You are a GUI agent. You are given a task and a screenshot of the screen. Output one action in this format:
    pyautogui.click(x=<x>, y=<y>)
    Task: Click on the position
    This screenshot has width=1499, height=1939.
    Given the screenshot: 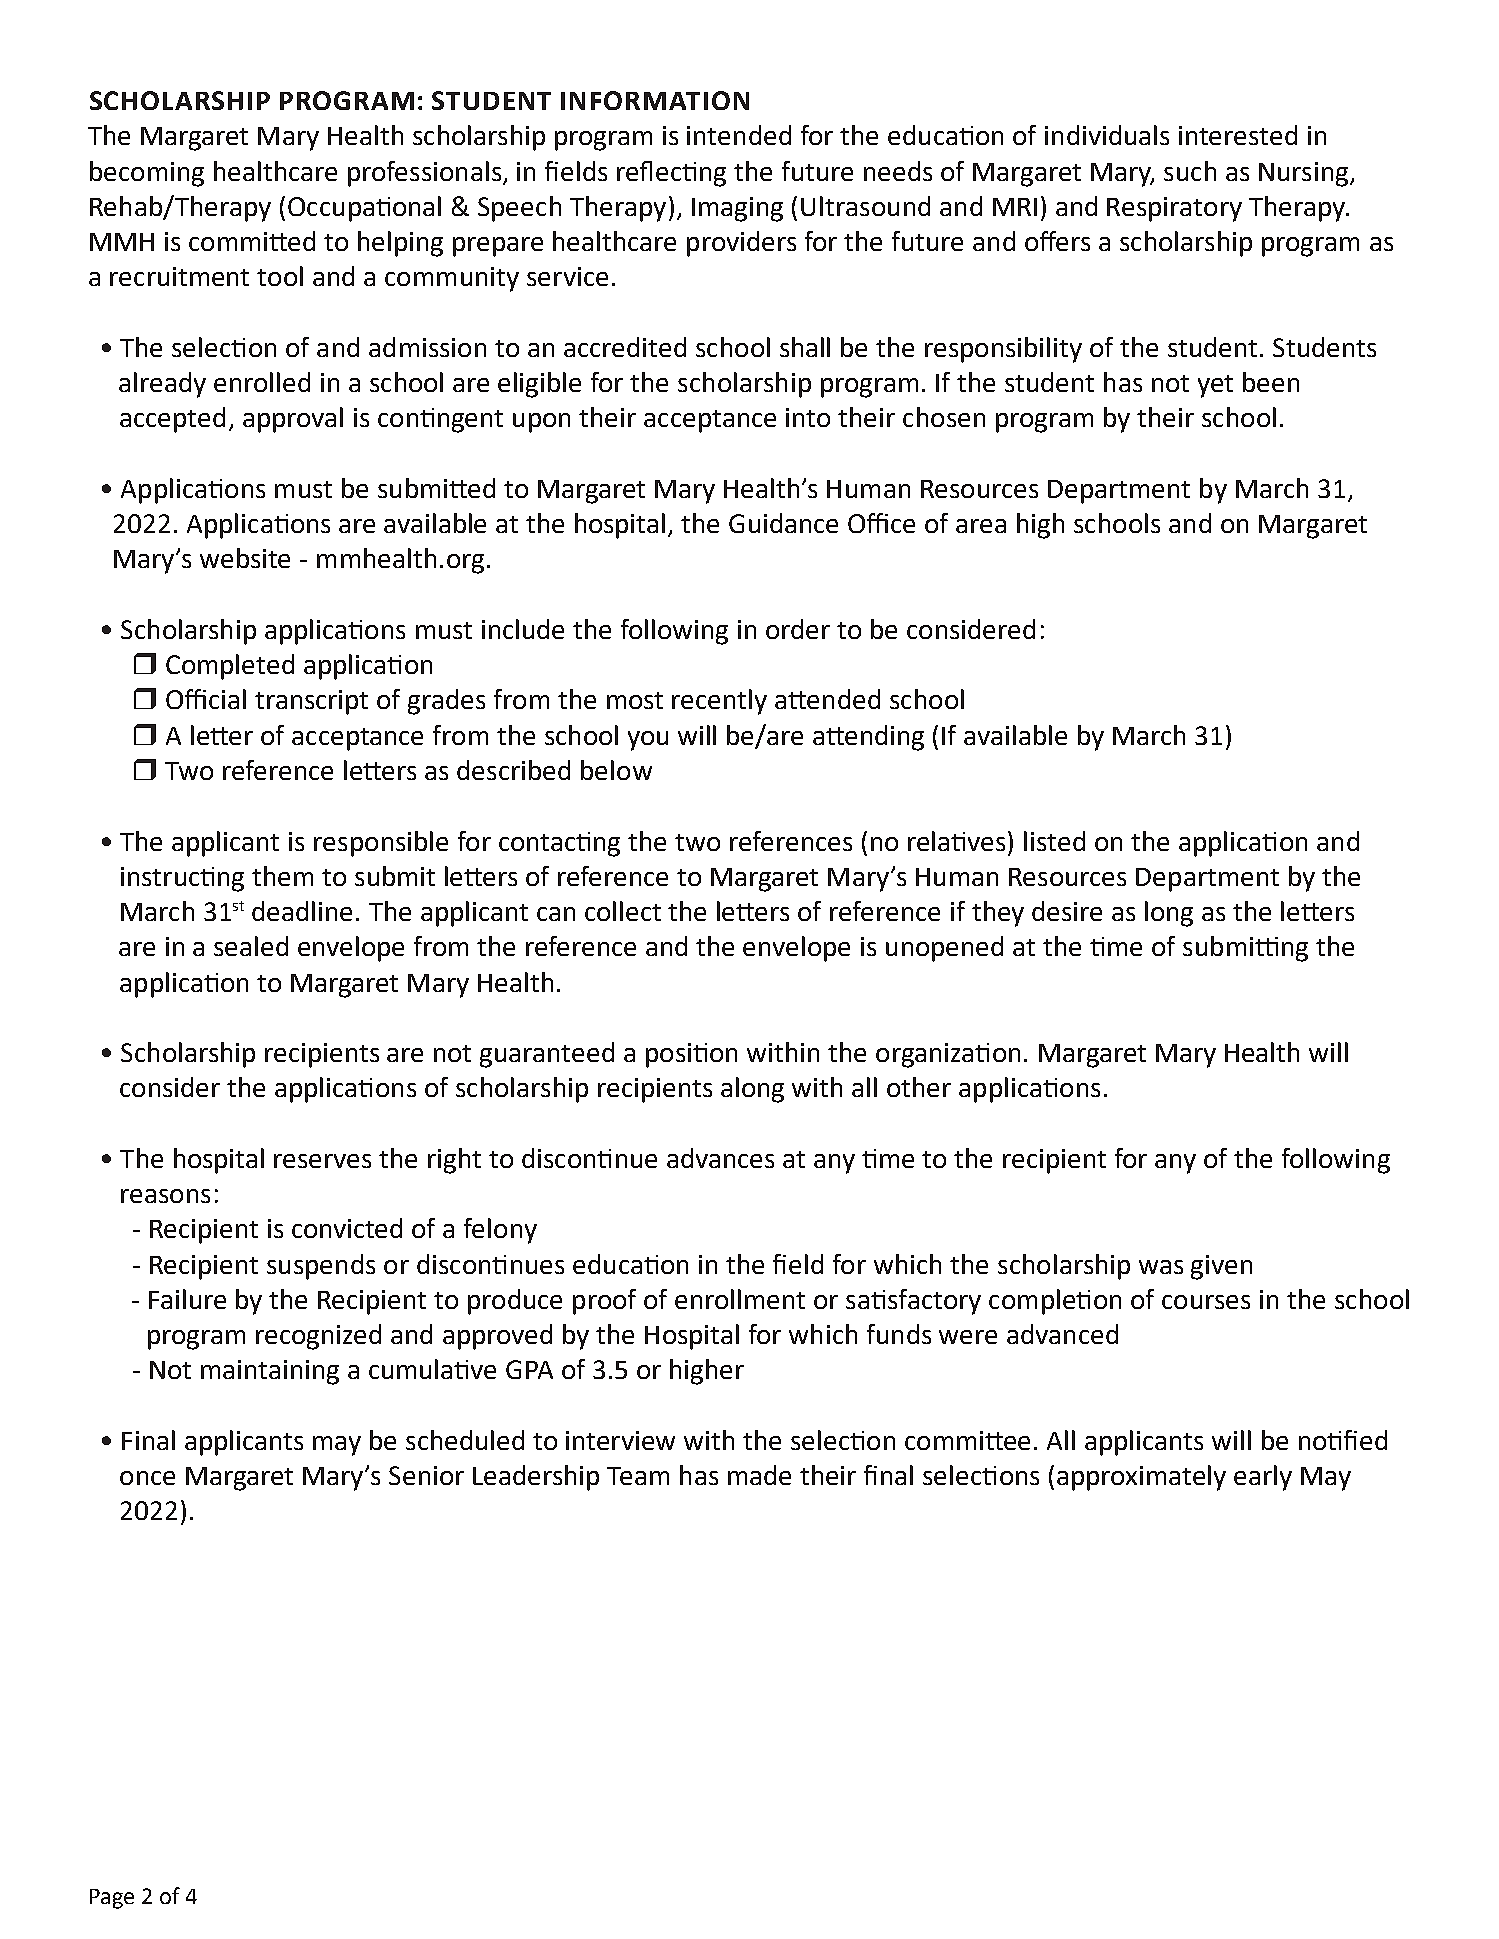 What is the action you would take?
    pyautogui.click(x=691, y=1055)
